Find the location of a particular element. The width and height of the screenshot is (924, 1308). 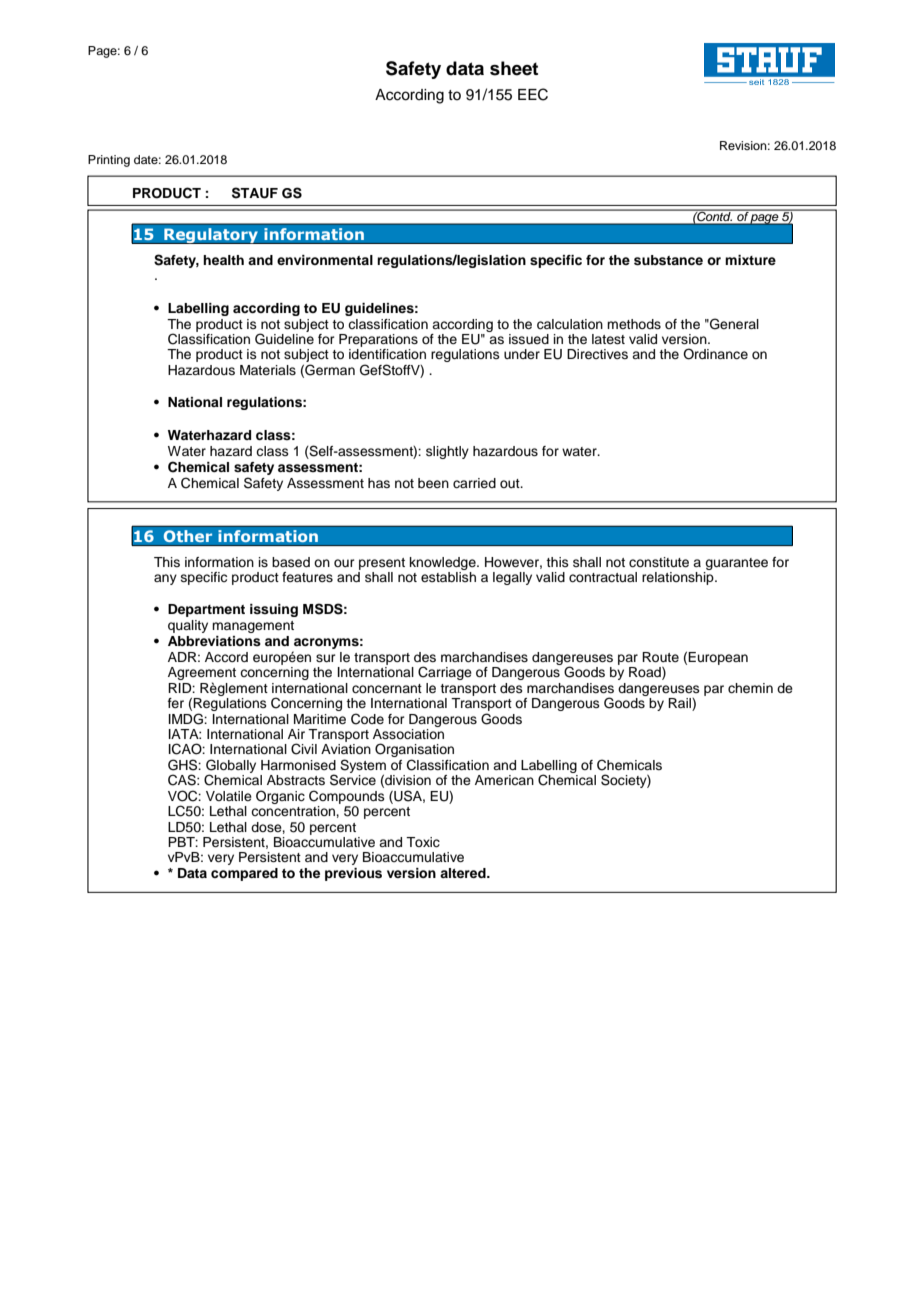

been is located at coordinates (433, 483).
